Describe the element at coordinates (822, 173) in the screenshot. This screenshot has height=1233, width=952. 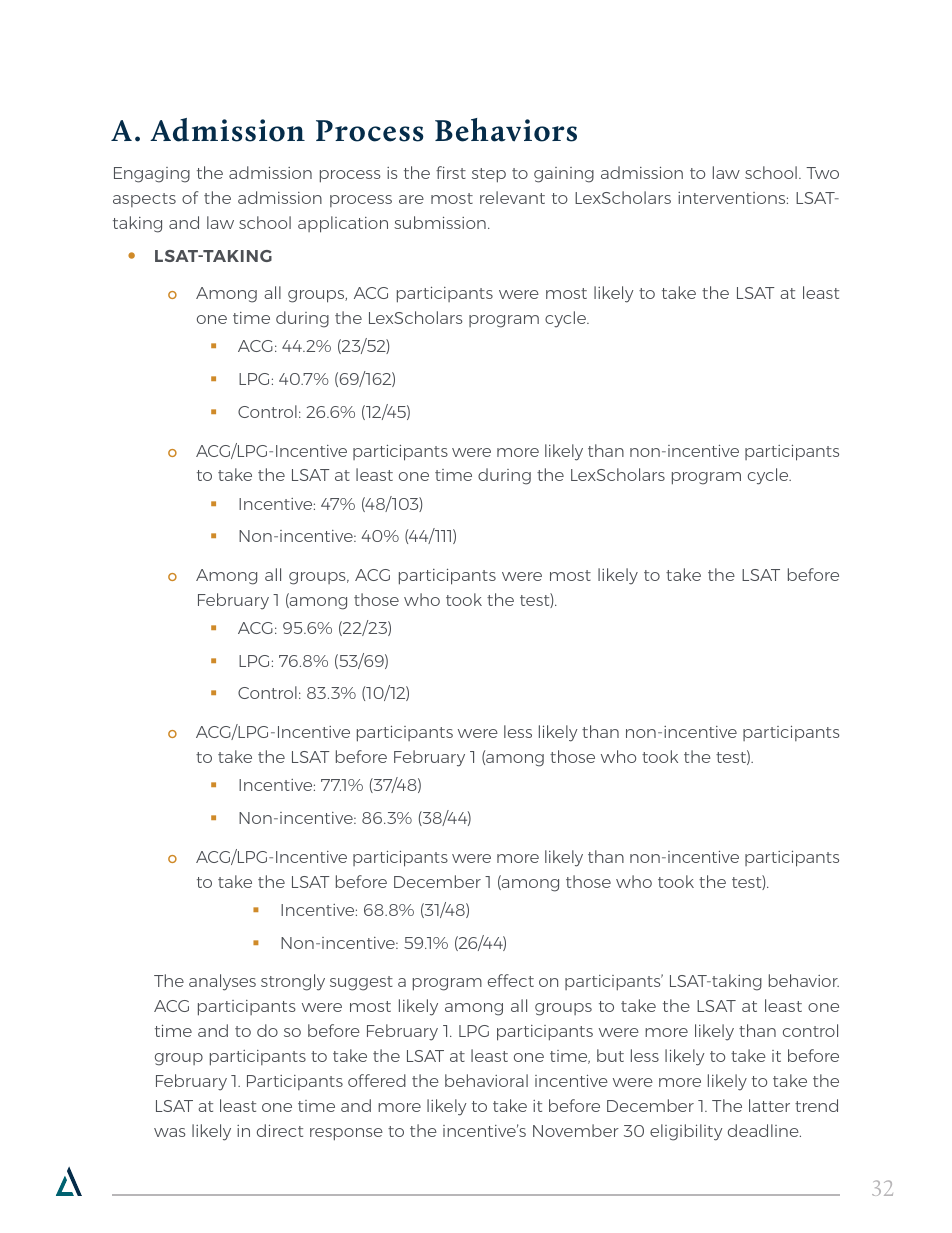
I see `Two` at that location.
